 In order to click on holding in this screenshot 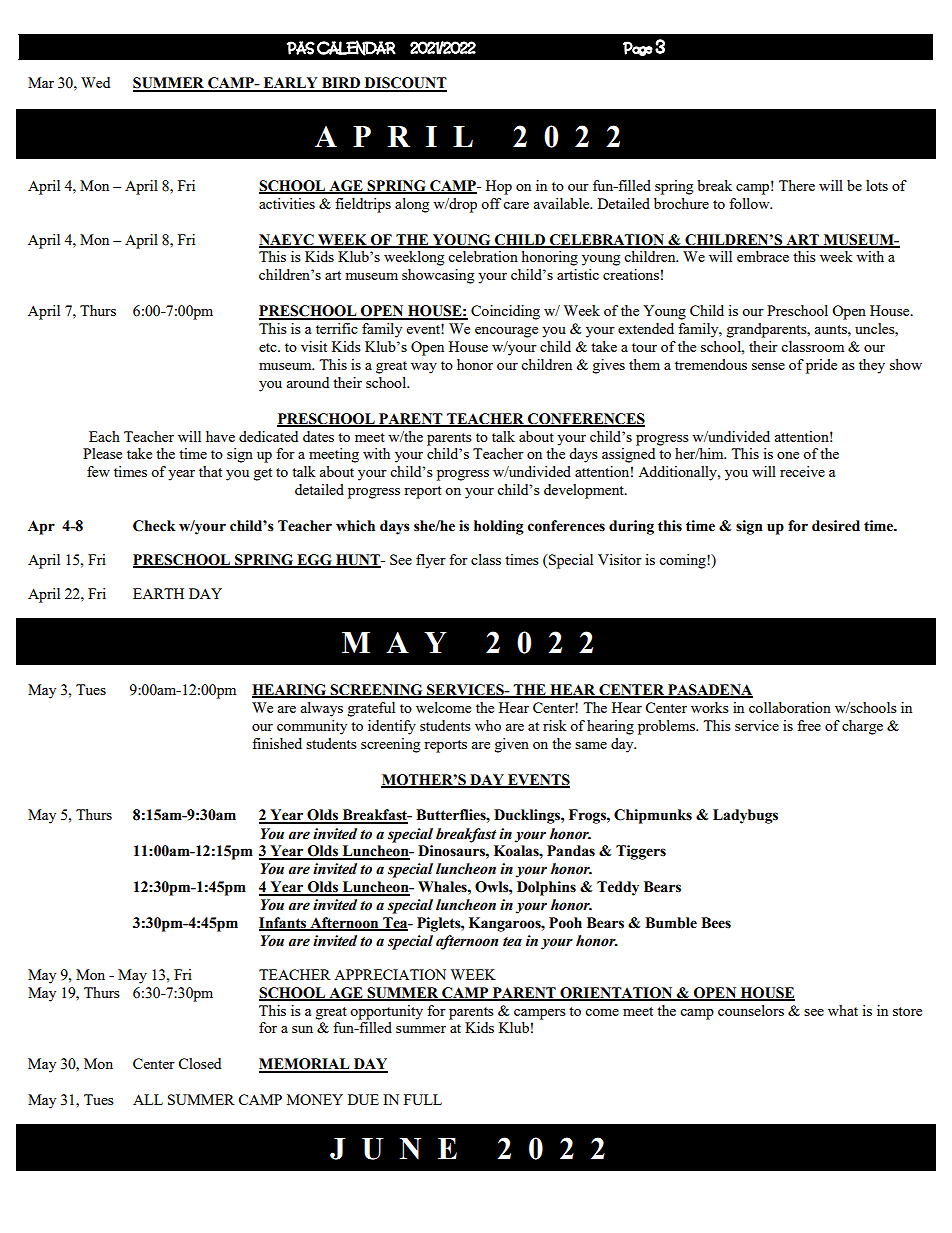, I will do `click(499, 527)`.
